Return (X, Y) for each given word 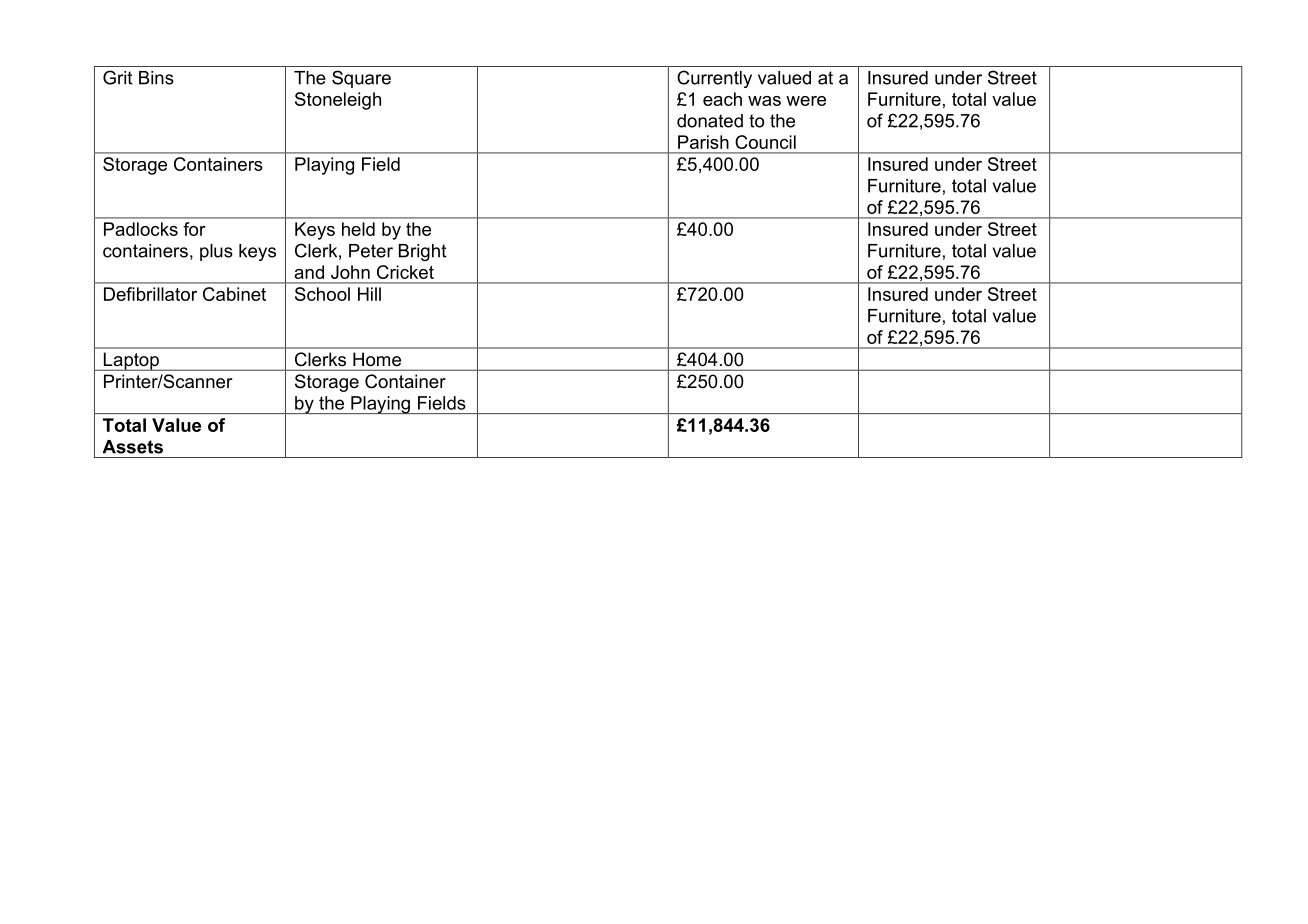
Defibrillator (150, 294)
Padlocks (141, 229)
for (194, 229)
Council (765, 142)
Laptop (131, 361)
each (722, 99)
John (350, 272)
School (322, 294)
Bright (422, 252)
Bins (156, 78)
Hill (369, 294)
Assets (133, 447)
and (309, 272)
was (764, 101)
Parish (703, 142)
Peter (371, 251)
